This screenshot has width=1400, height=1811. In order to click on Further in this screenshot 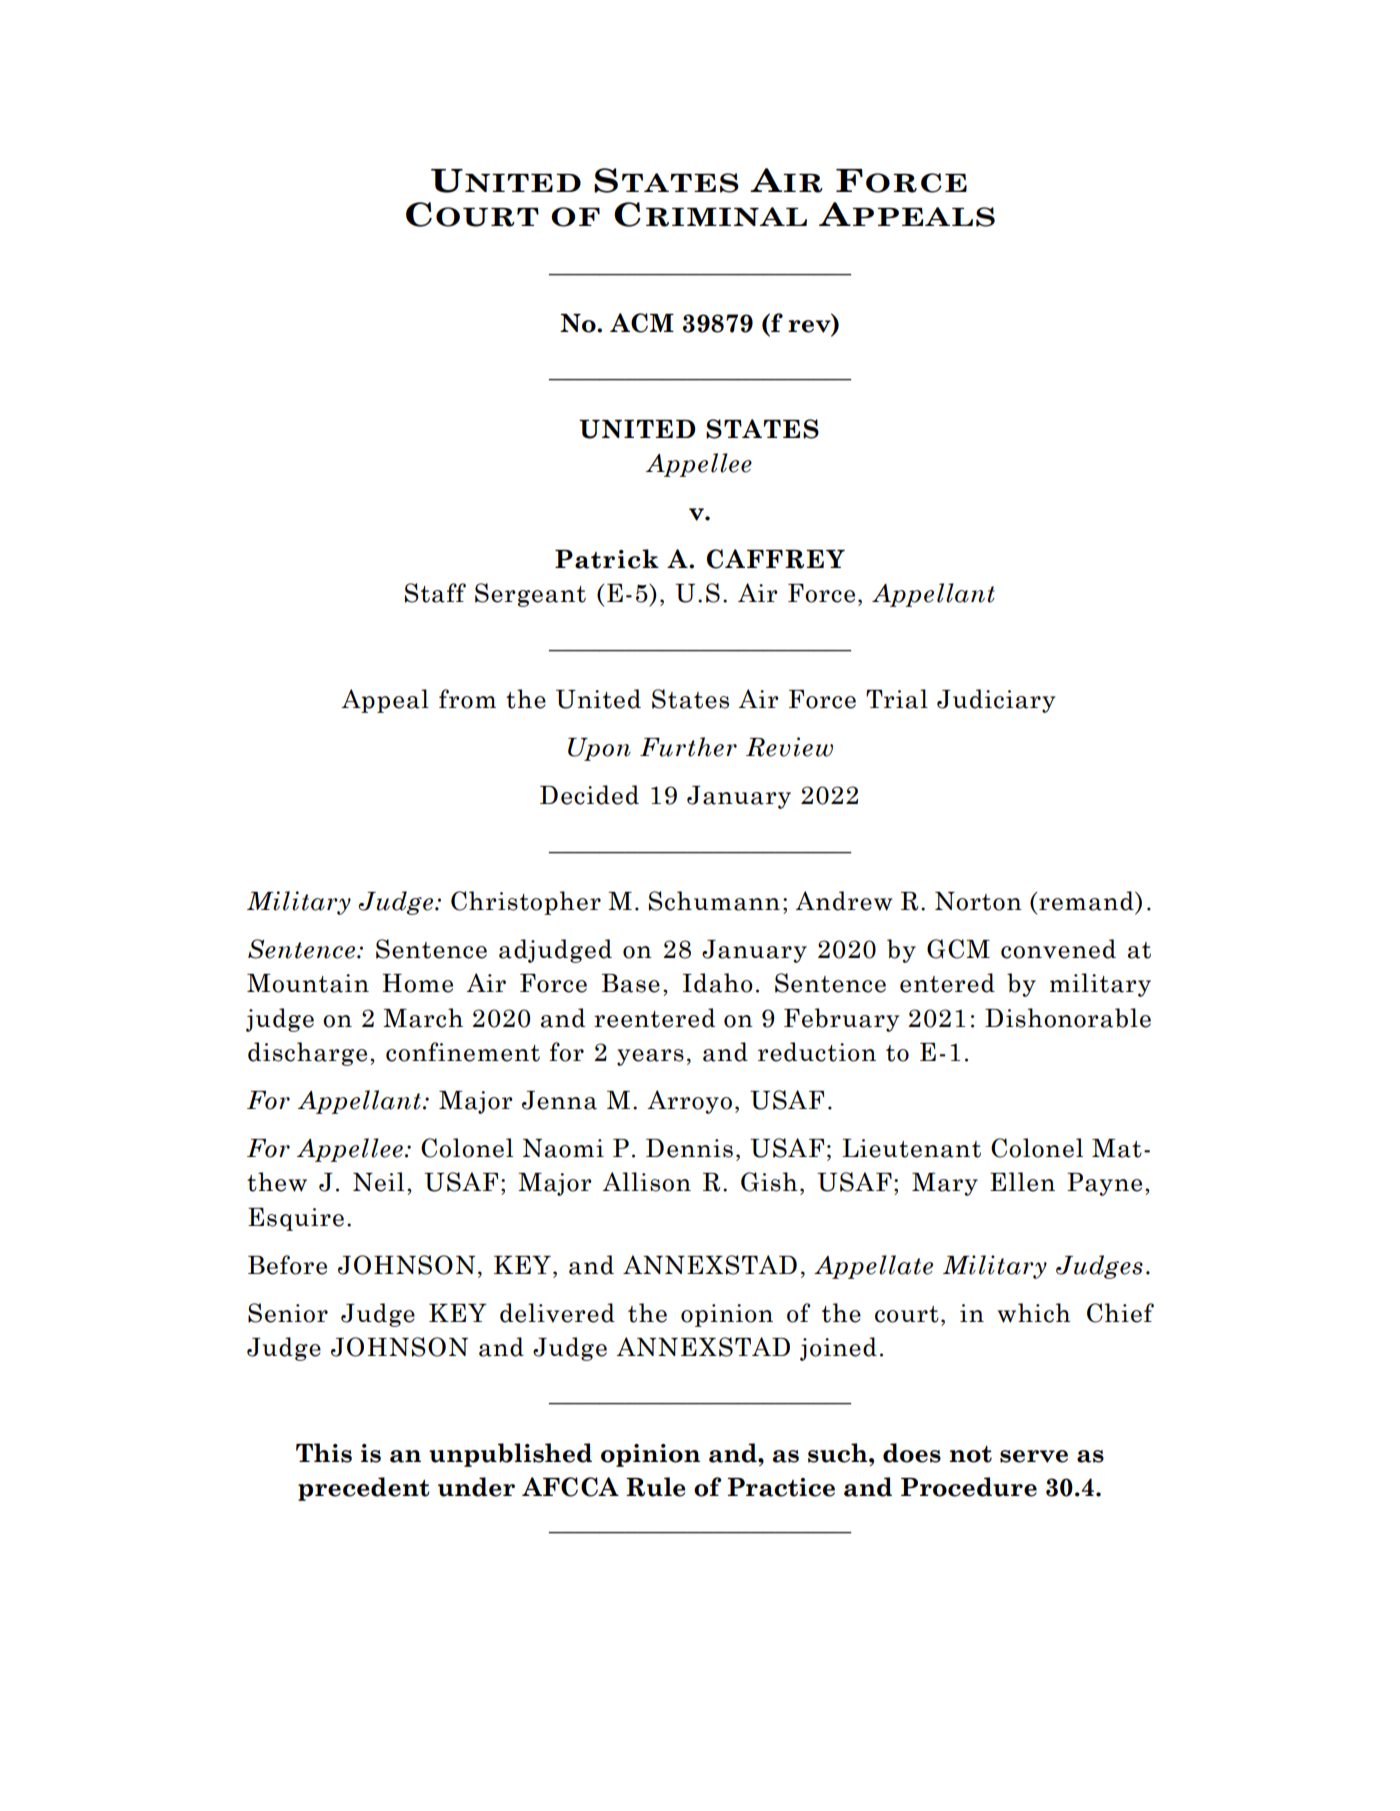, I will do `click(688, 747)`.
